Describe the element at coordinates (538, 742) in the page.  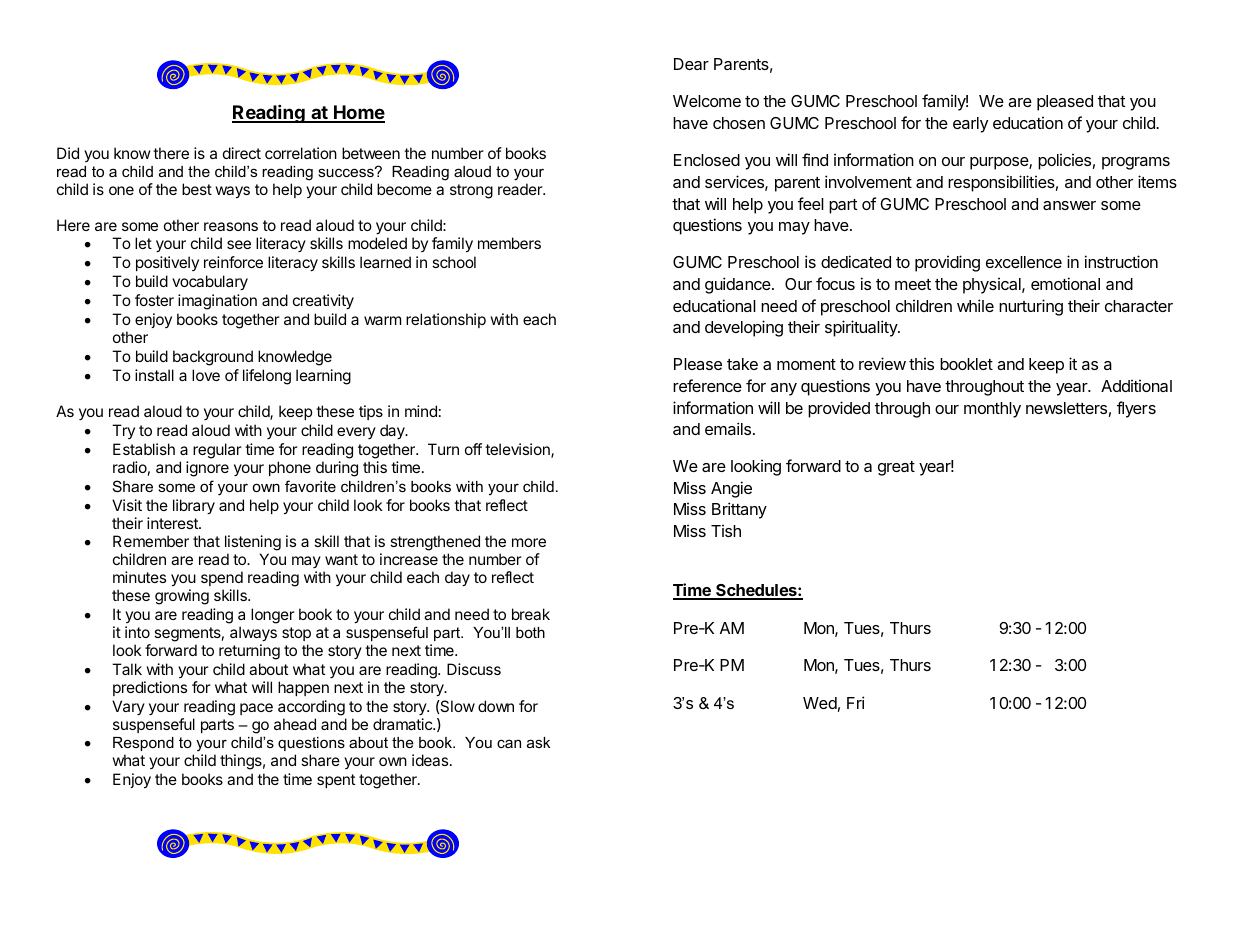
I see `ask` at that location.
